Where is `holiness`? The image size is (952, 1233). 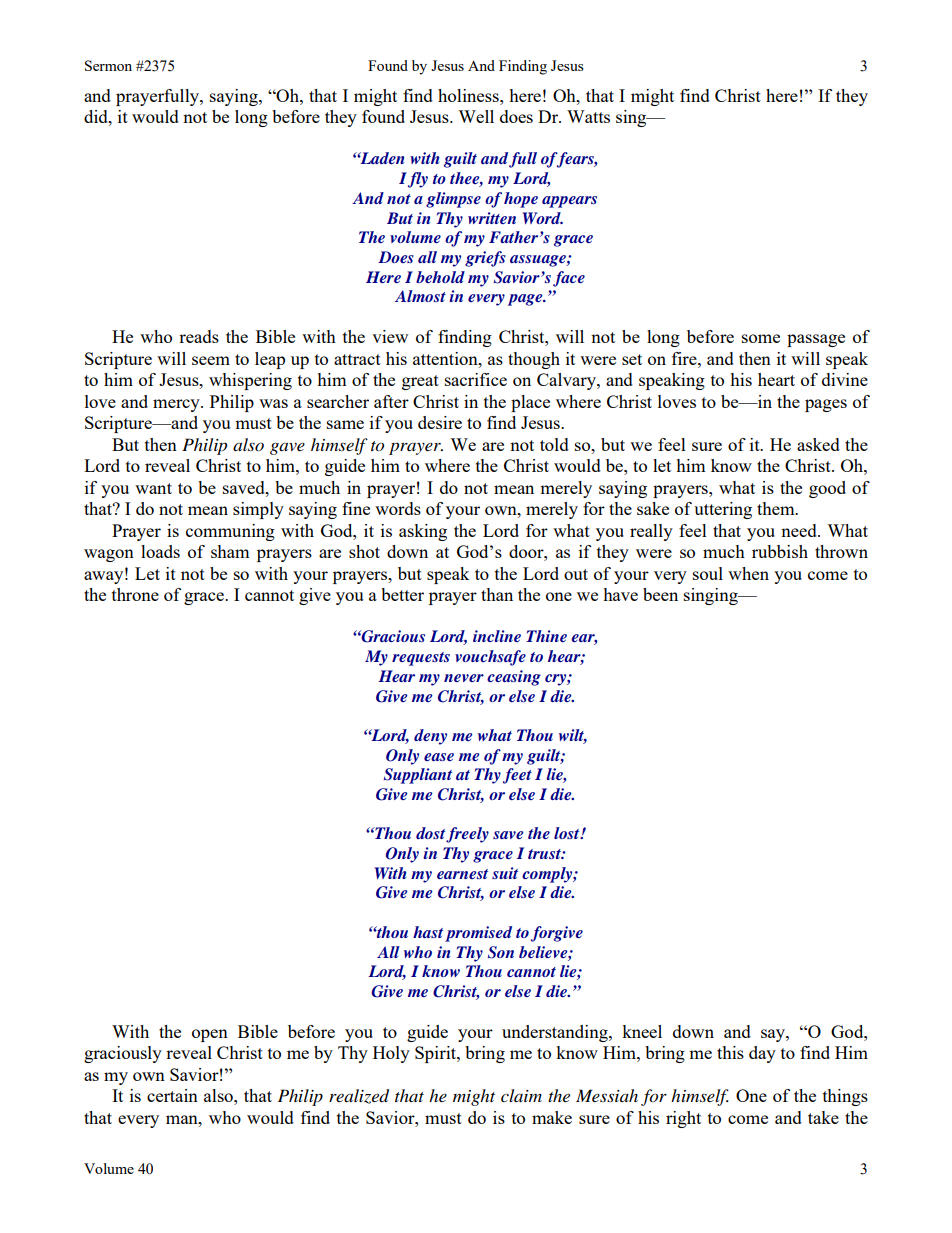
holiness is located at coordinates (469, 95).
